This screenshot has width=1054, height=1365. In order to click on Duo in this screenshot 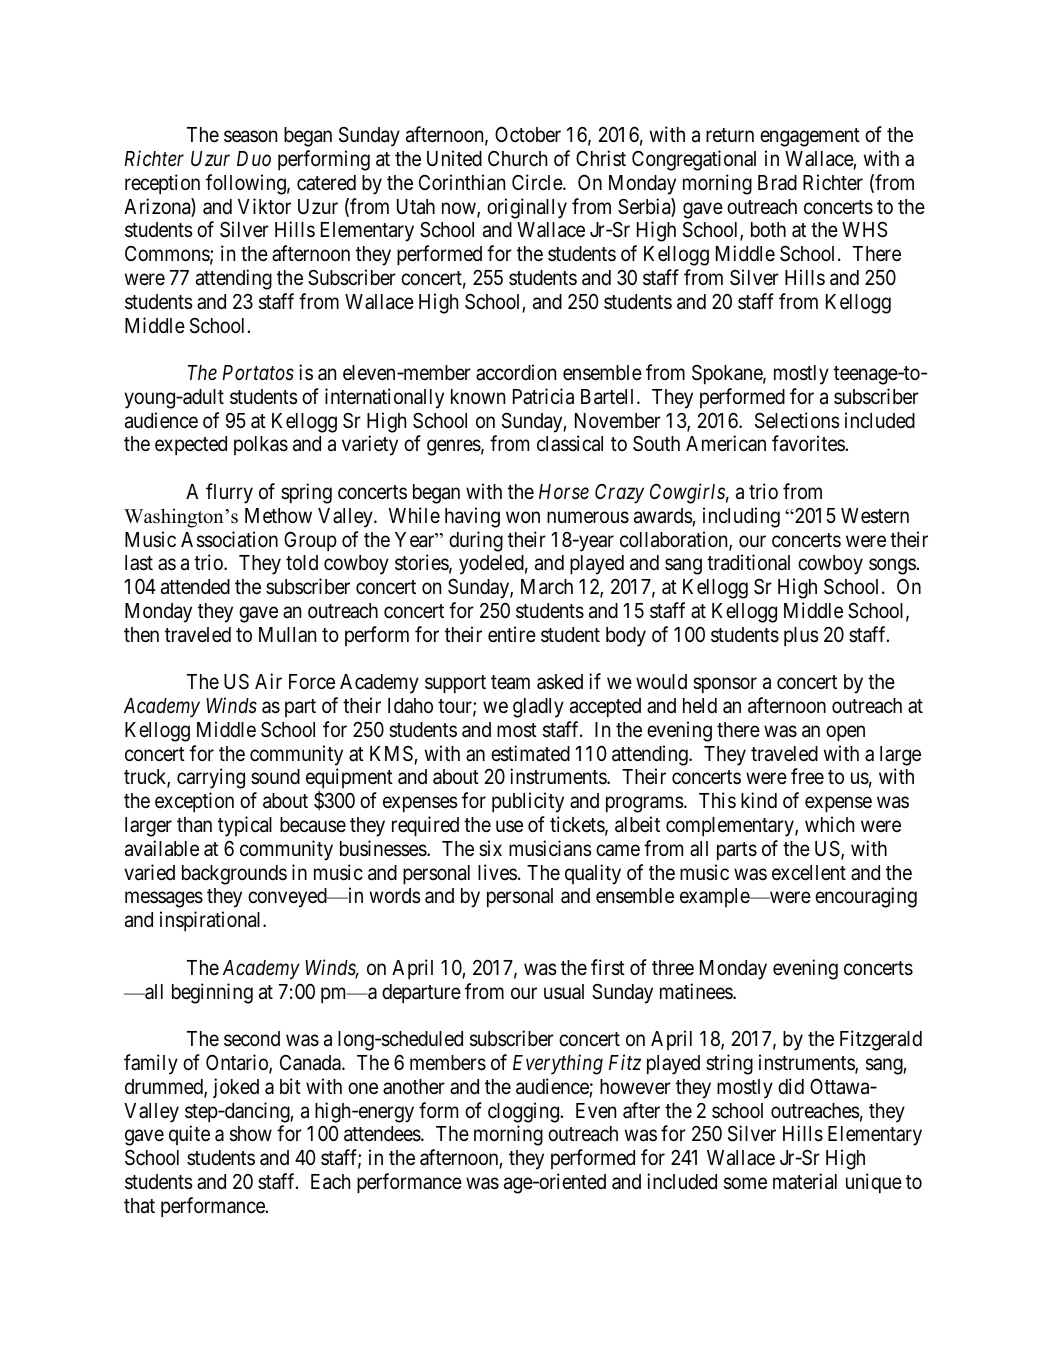, I will do `click(254, 158)`.
